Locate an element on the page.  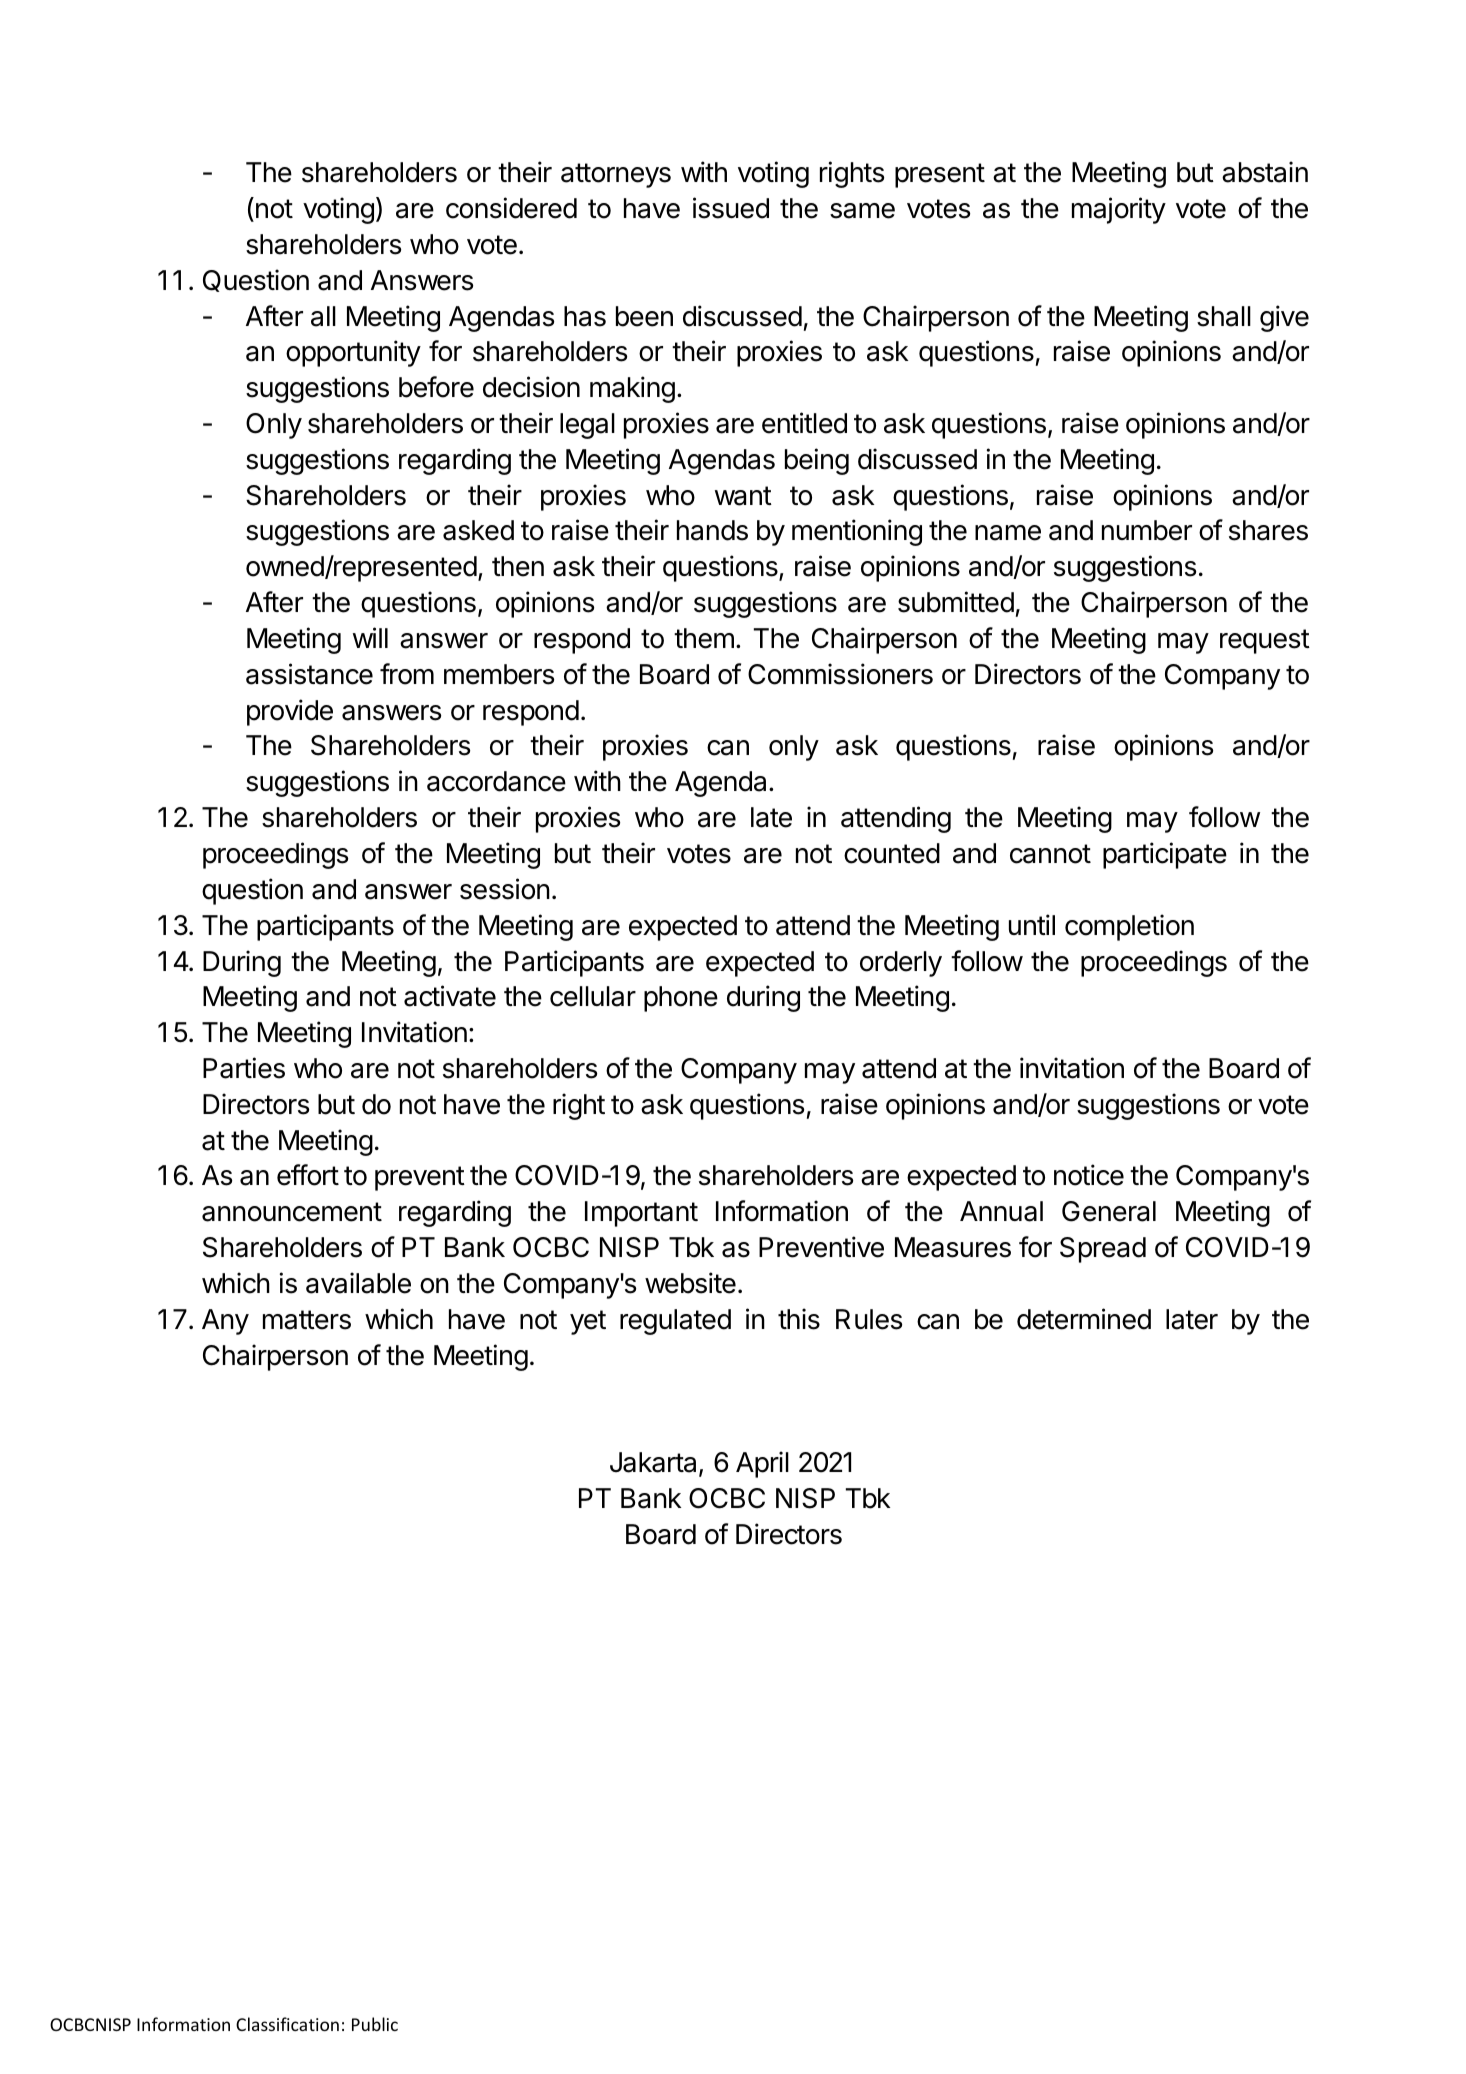
Classification is located at coordinates (287, 2024).
